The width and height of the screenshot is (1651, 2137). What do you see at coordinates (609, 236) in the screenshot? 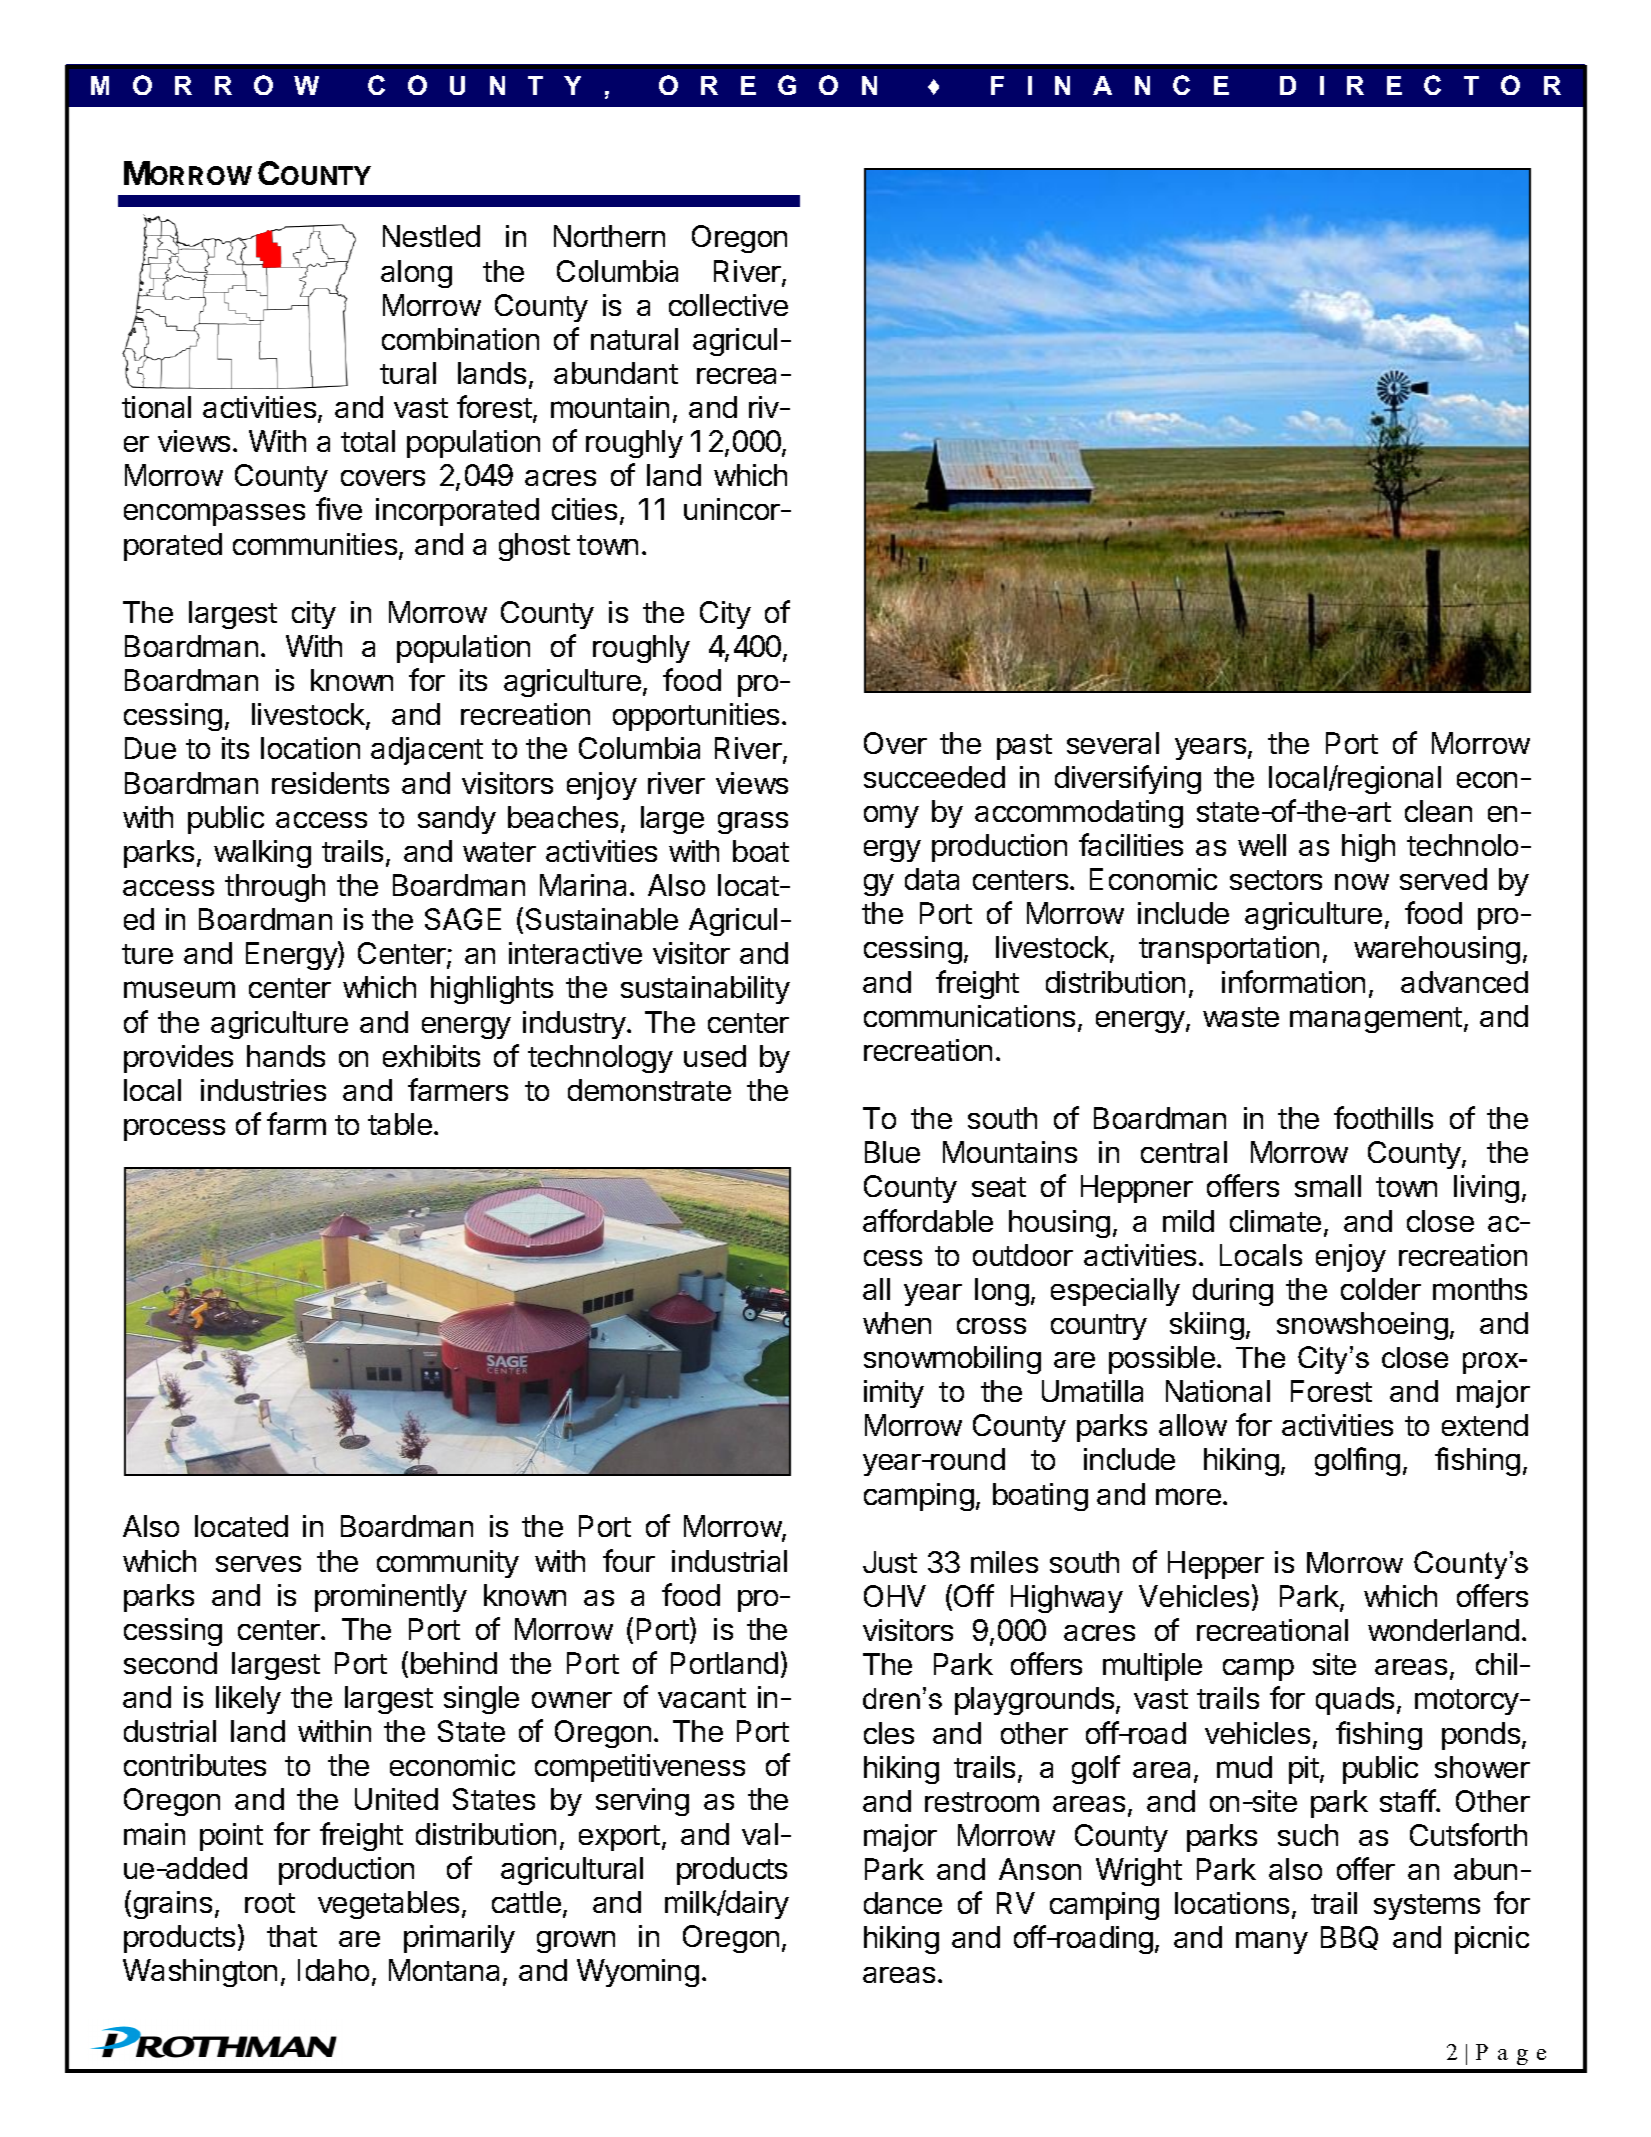
I see `Northern` at bounding box center [609, 236].
